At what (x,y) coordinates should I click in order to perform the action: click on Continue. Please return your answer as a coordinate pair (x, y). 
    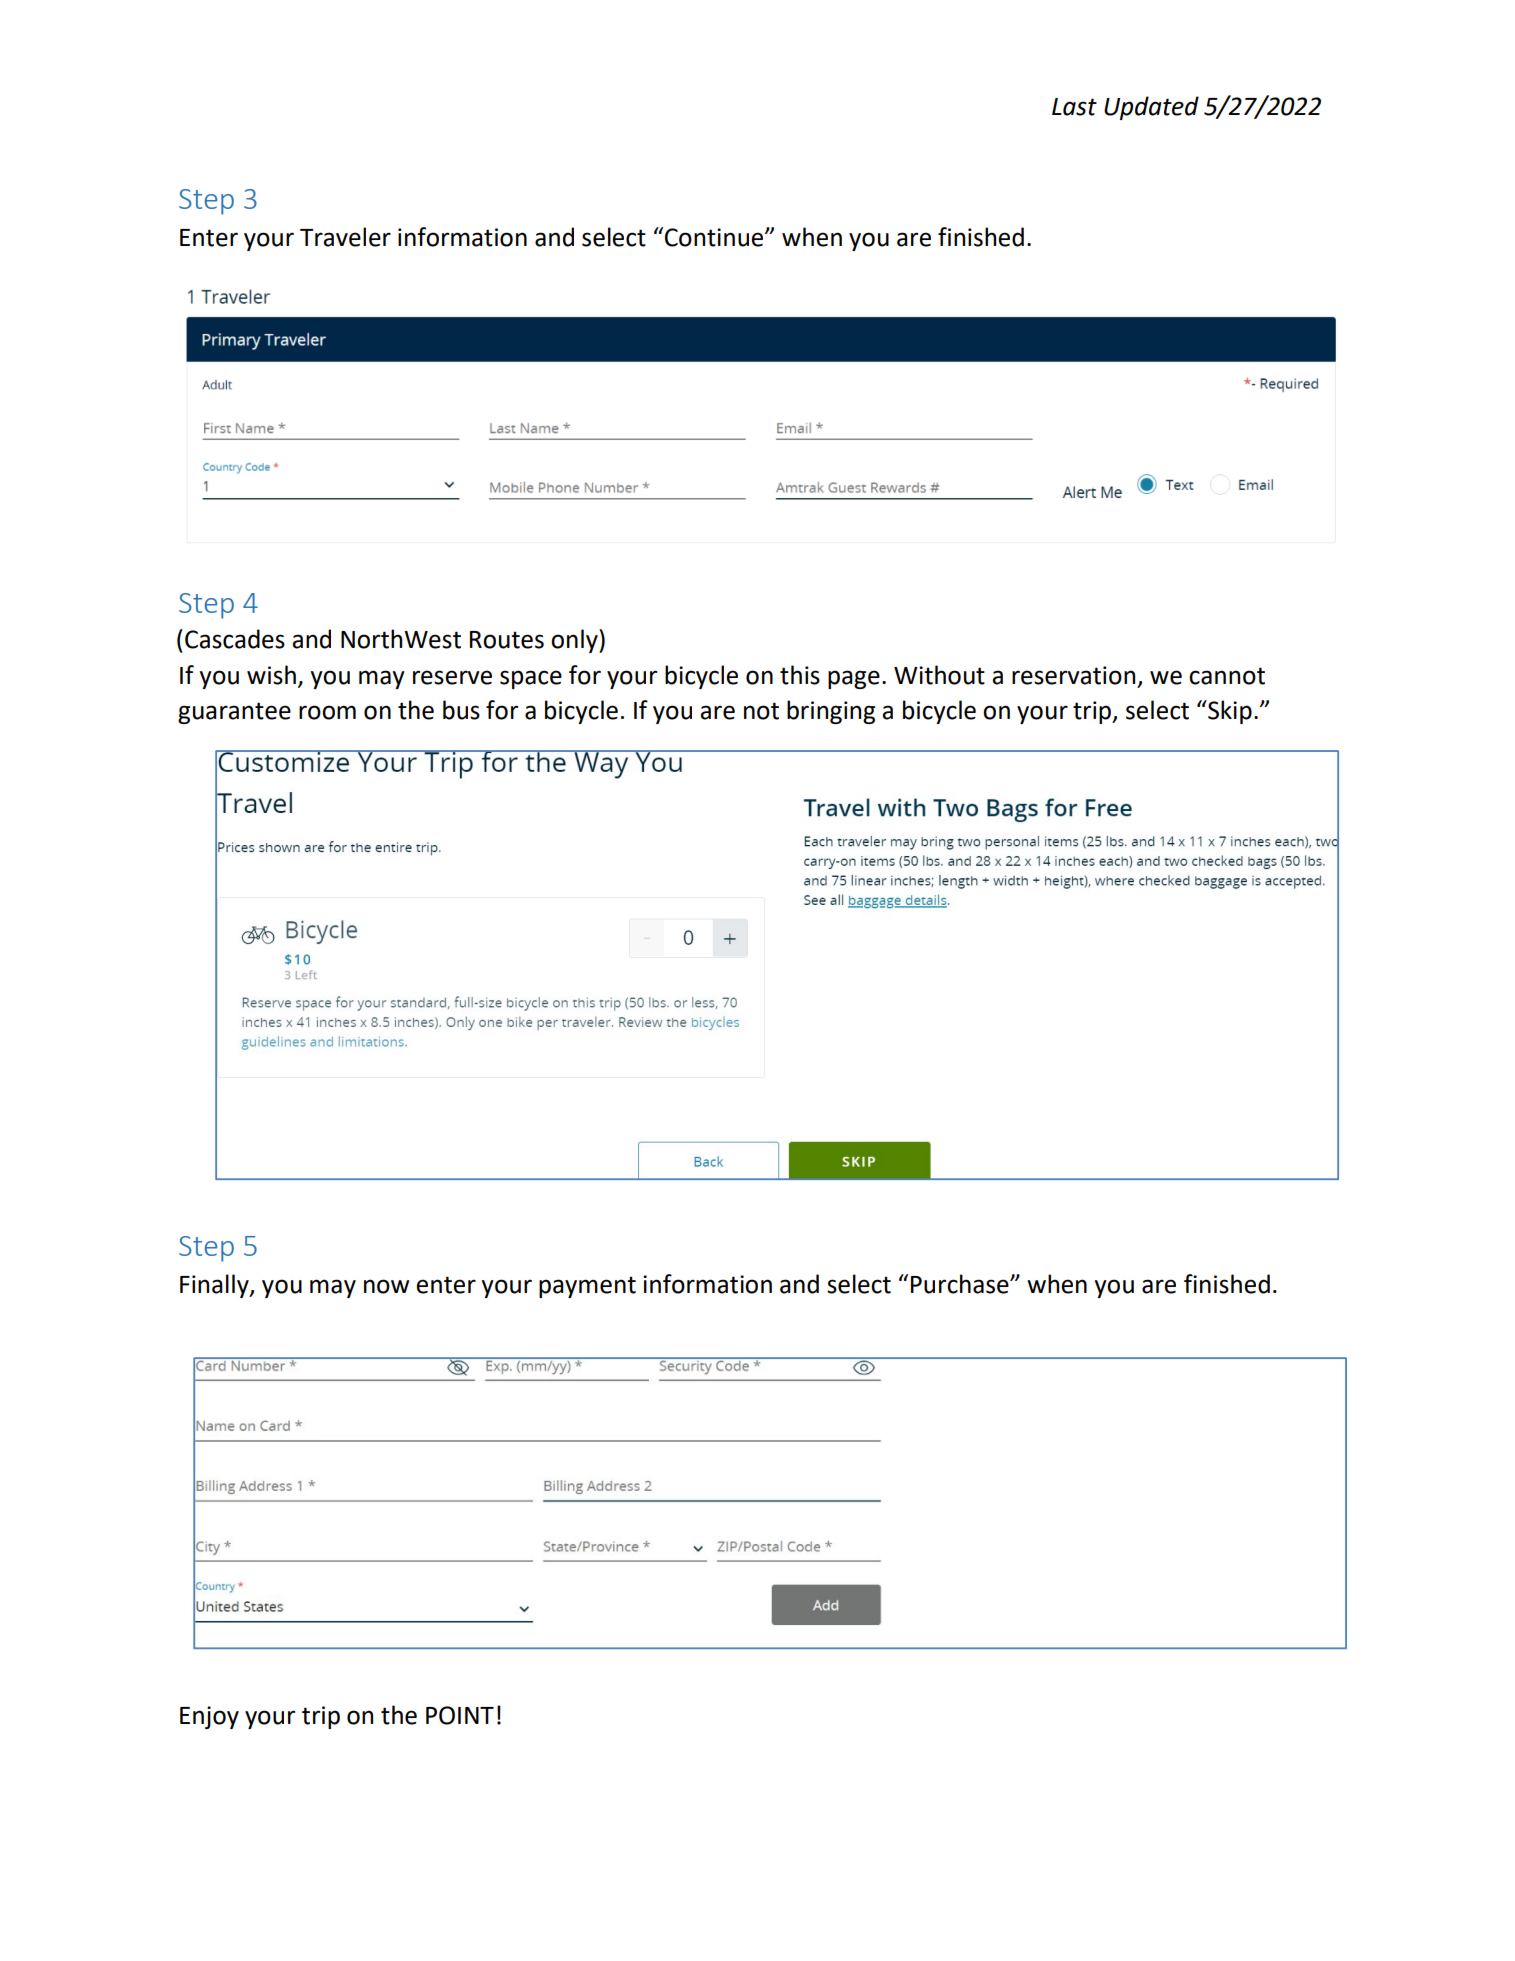
    Looking at the image, I should click on (715, 237).
